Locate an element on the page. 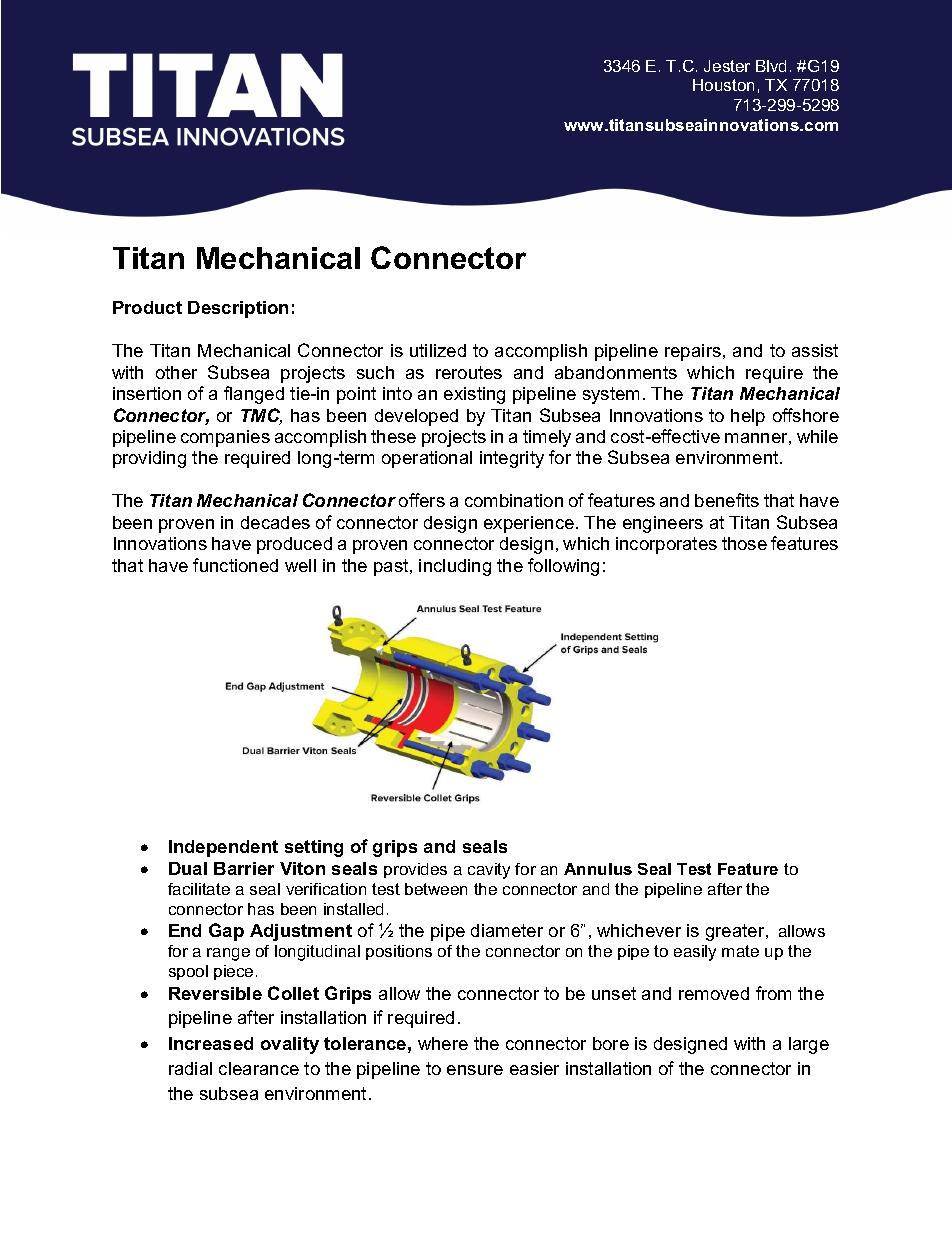 This page has height=1233, width=952. Independent is located at coordinates (223, 848).
